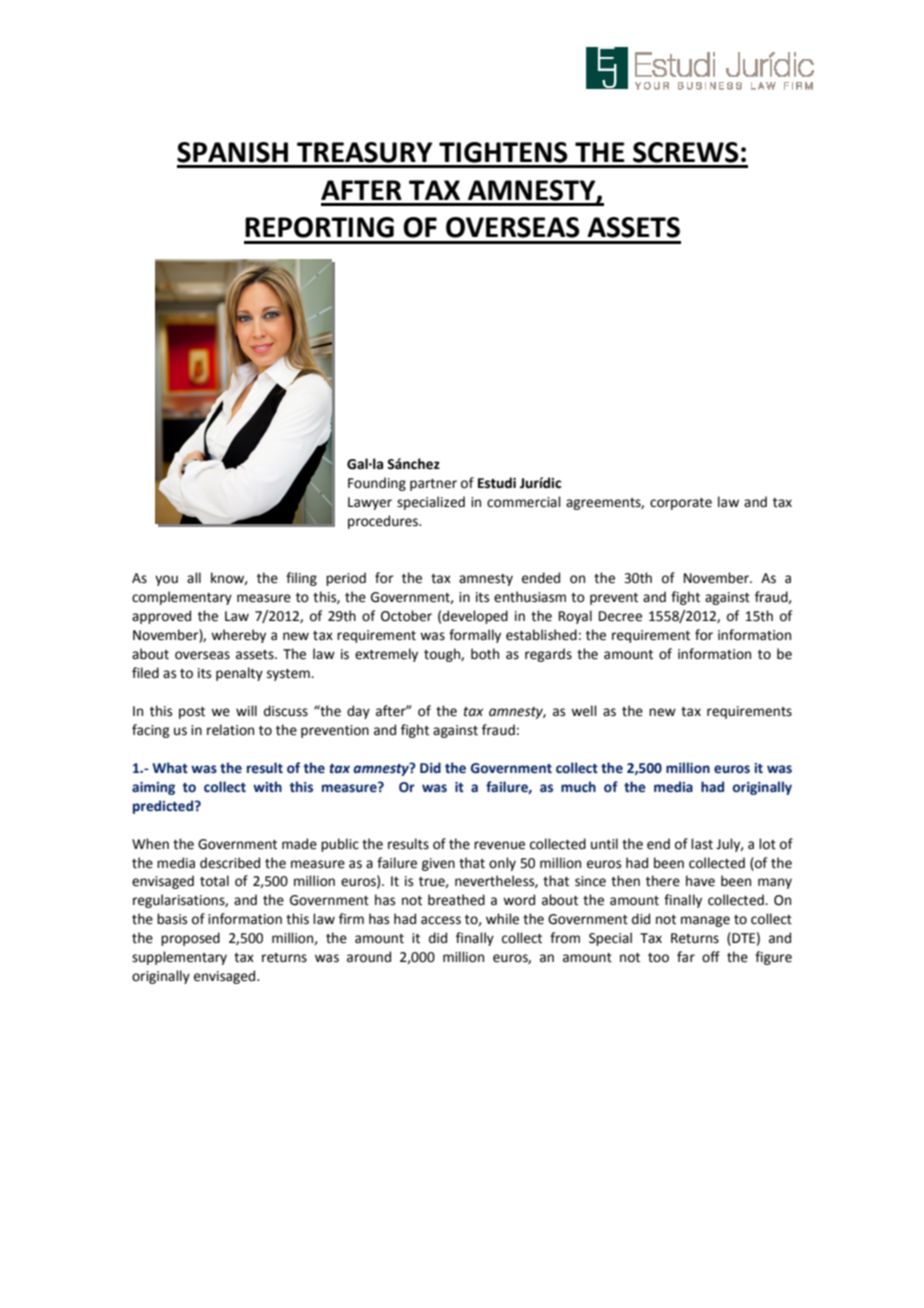  Describe the element at coordinates (232, 152) in the document. I see `SPANISH` at that location.
